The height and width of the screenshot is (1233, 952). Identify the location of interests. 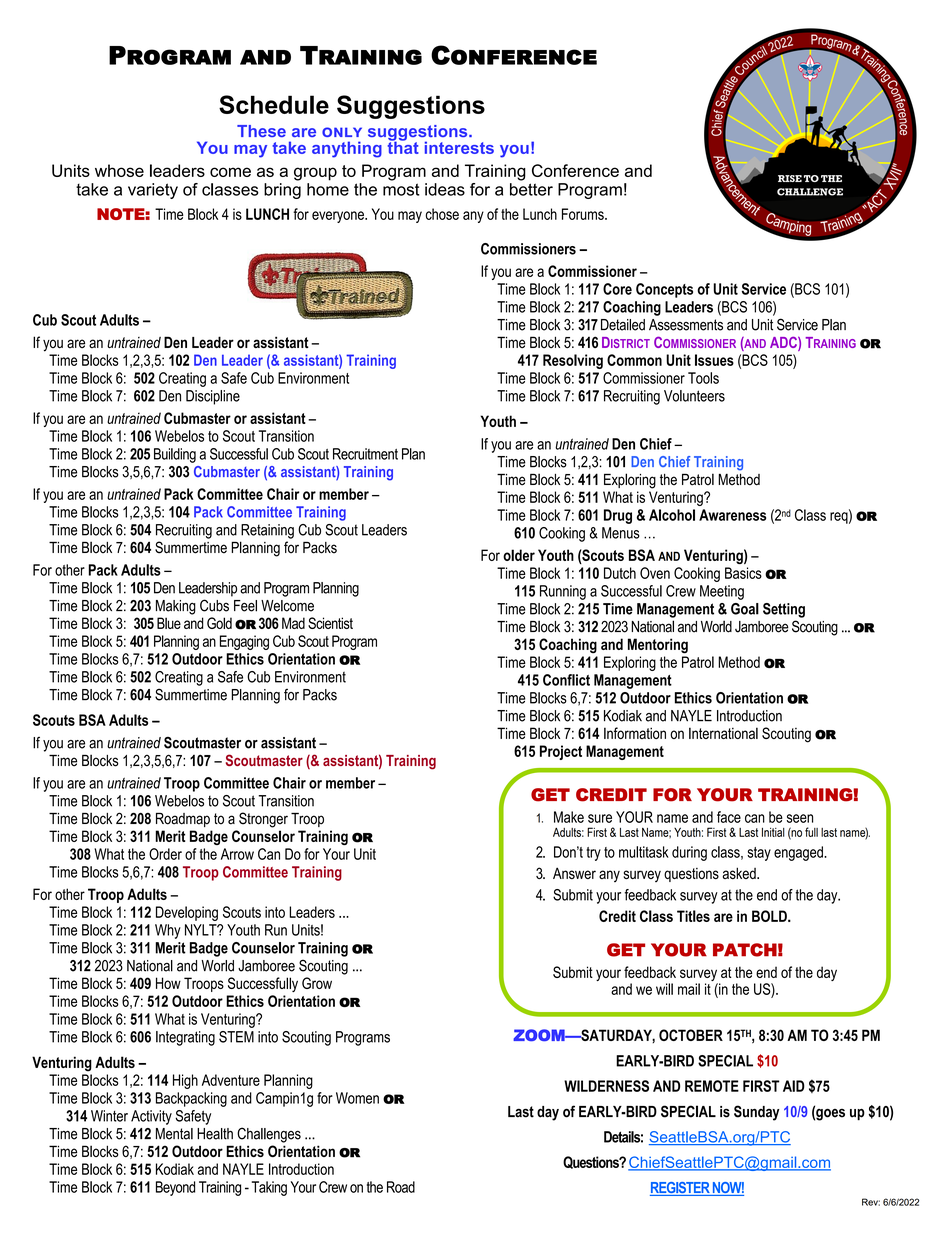
(459, 147).
